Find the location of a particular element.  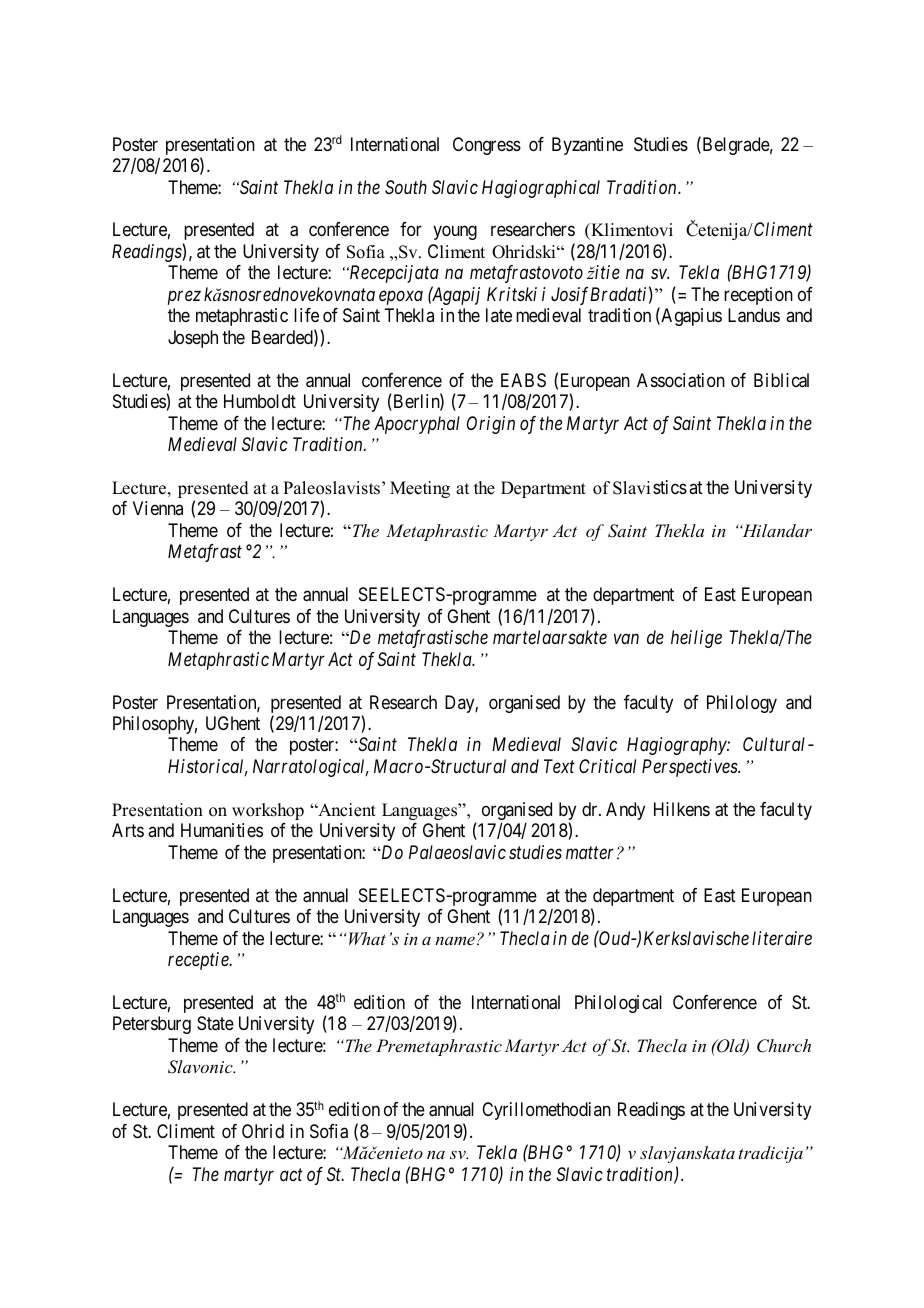

State is located at coordinates (215, 1023).
